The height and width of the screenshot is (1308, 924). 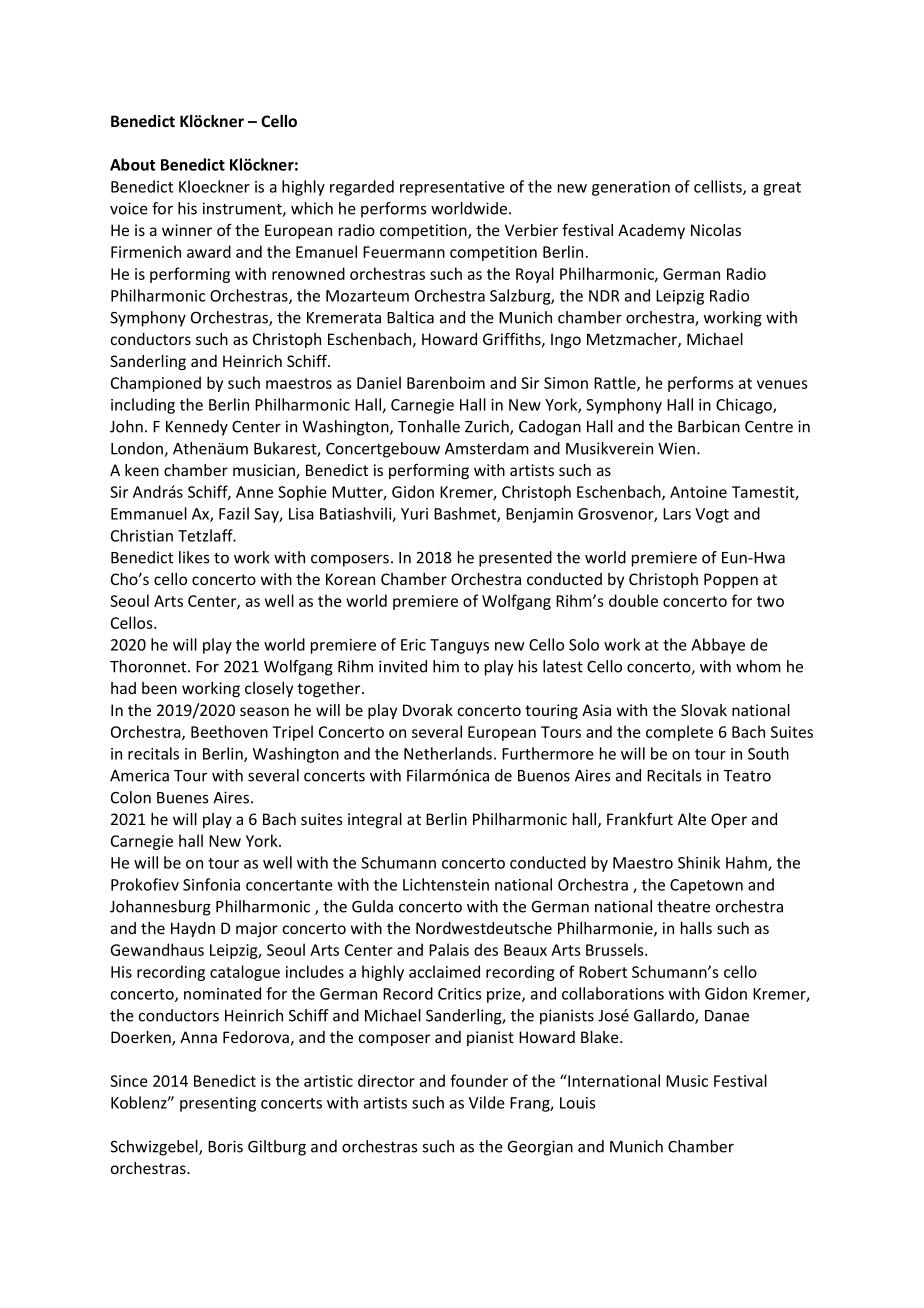 I want to click on presenting, so click(x=218, y=1104).
